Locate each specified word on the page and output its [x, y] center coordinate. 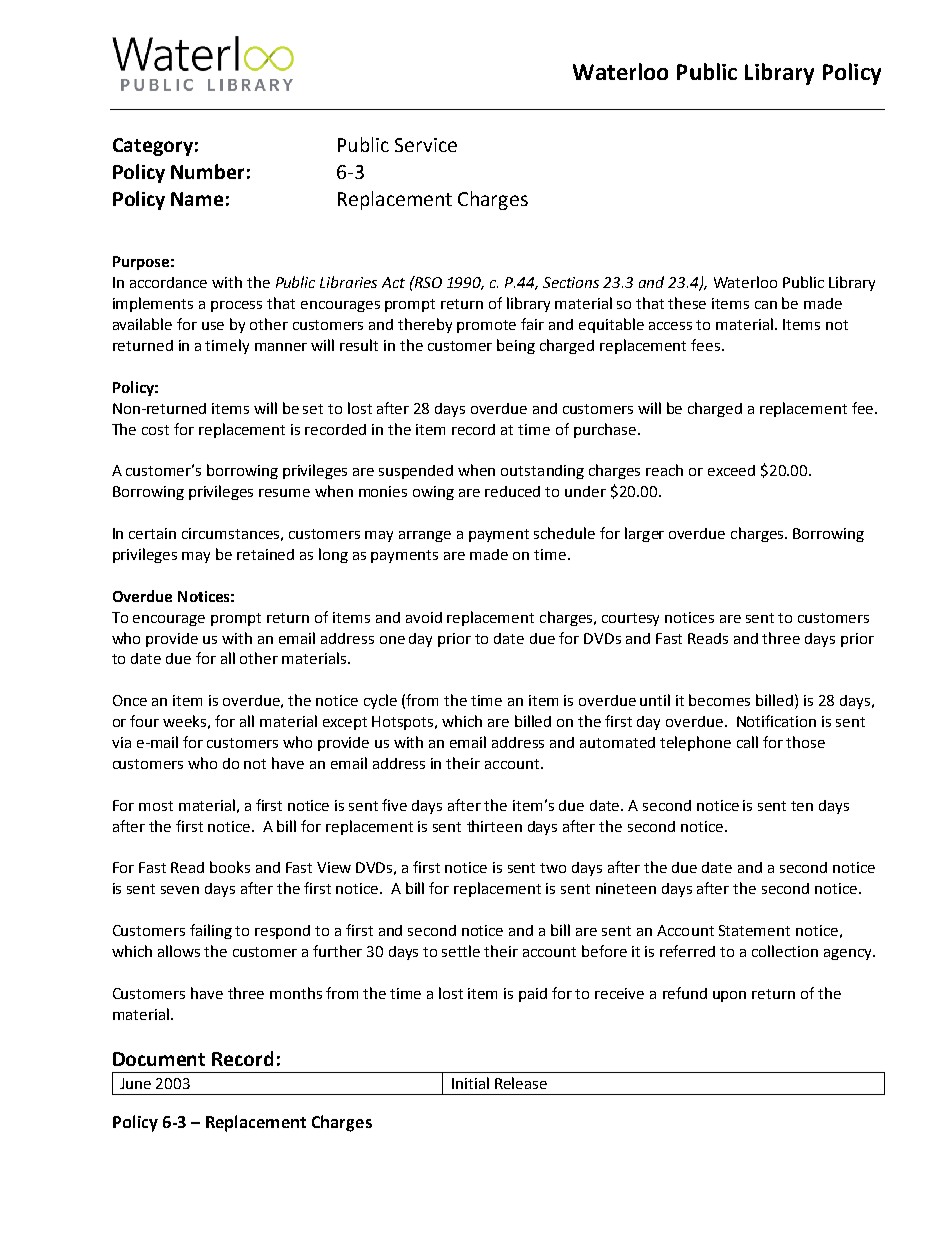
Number [207, 171]
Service [426, 145]
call [747, 742]
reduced [512, 491]
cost [155, 430]
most [156, 806]
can [766, 305]
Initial [470, 1083]
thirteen [494, 826]
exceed [731, 470]
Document [159, 1059]
